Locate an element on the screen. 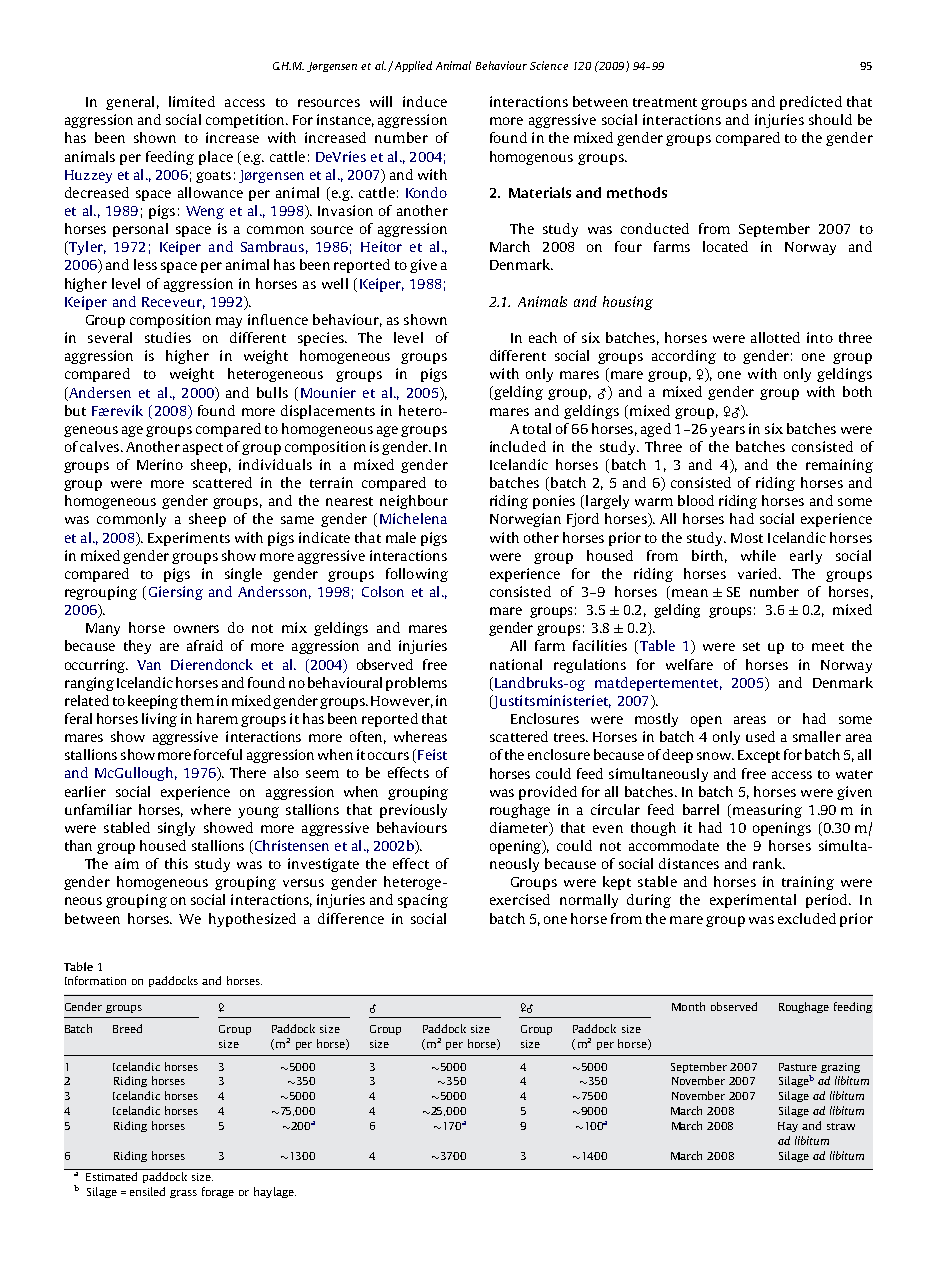 The height and width of the screenshot is (1288, 944). included is located at coordinates (518, 446).
